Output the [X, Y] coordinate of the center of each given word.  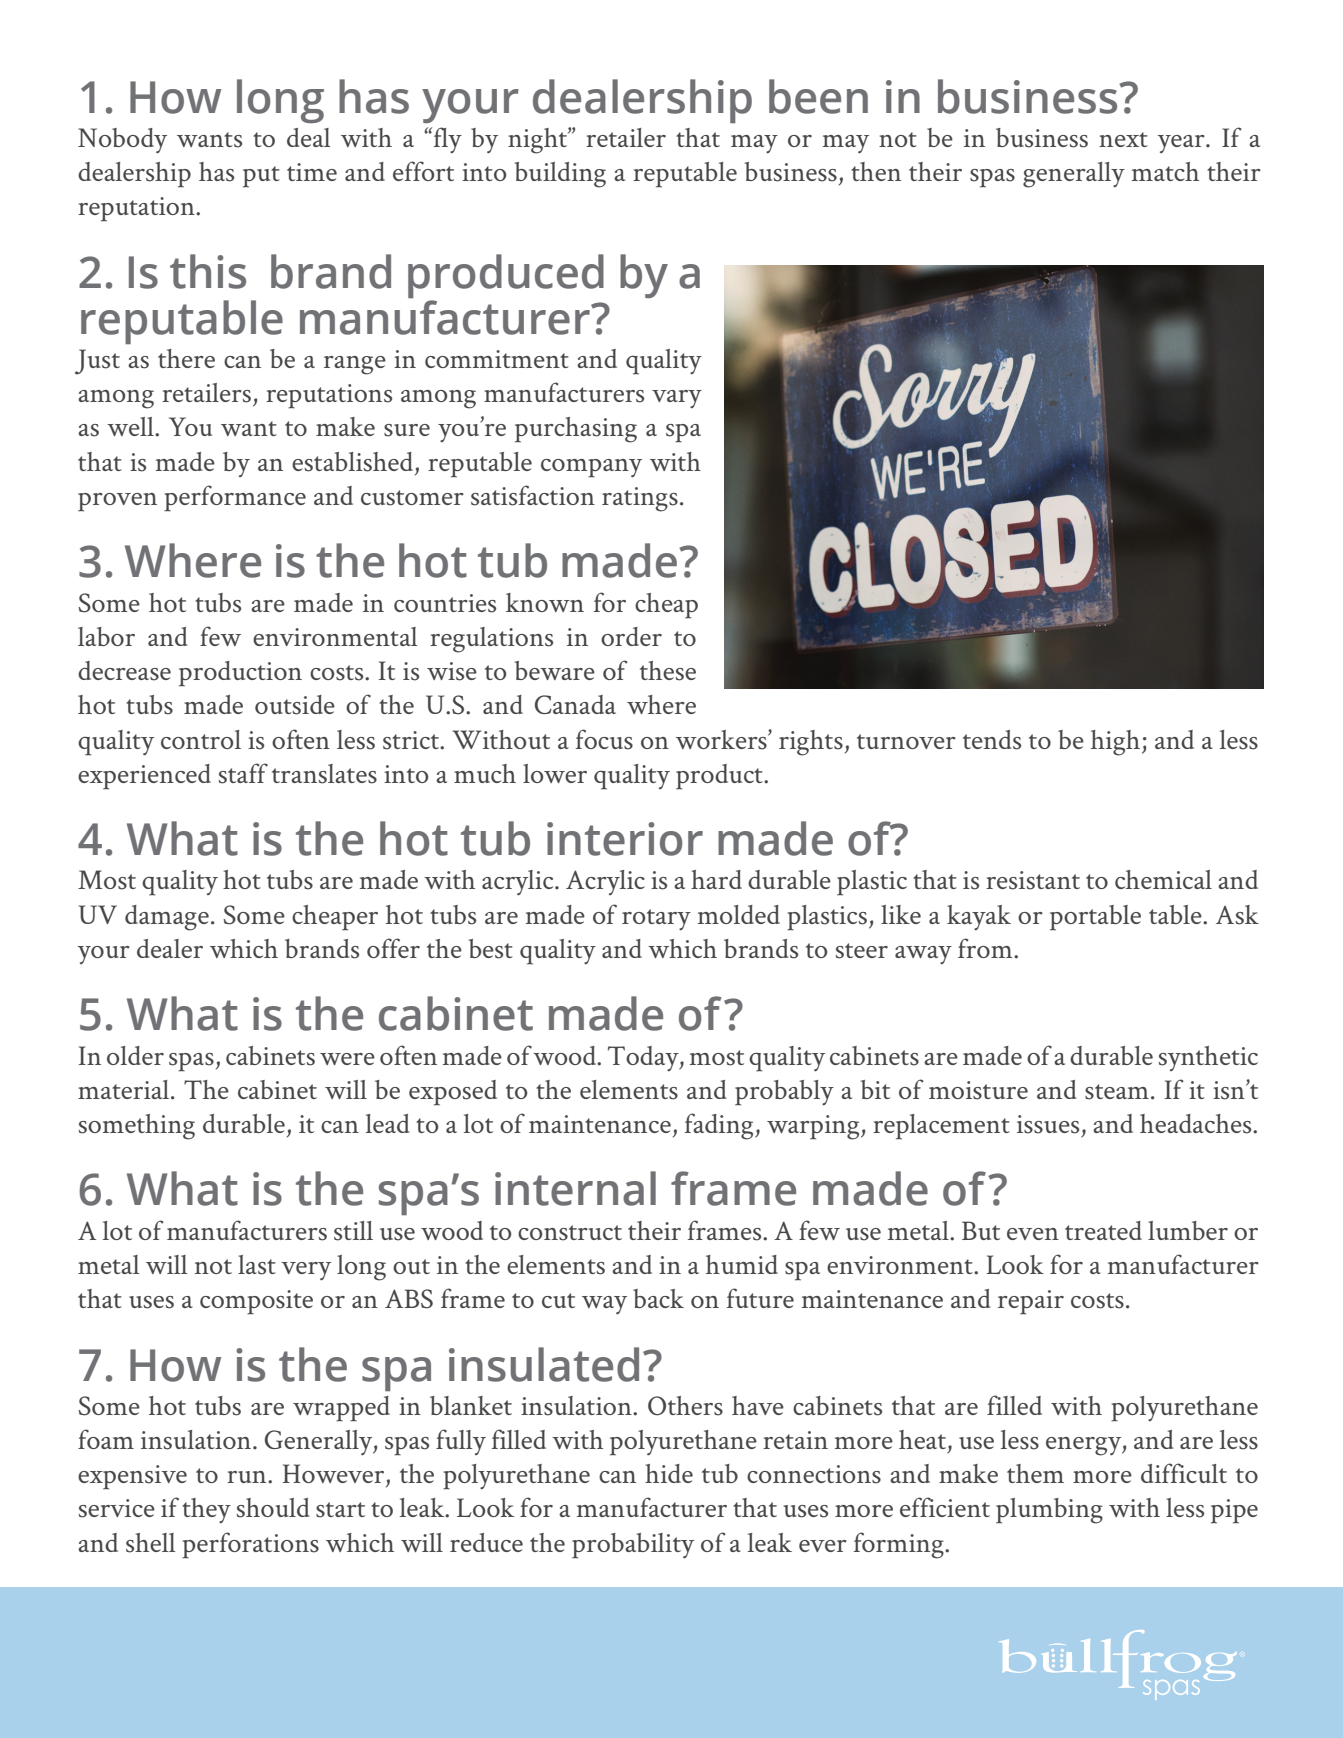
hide [669, 1473]
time [312, 172]
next [1123, 139]
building [560, 175]
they [206, 1511]
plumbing [1049, 1511]
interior [625, 839]
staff [243, 773]
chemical [1163, 879]
